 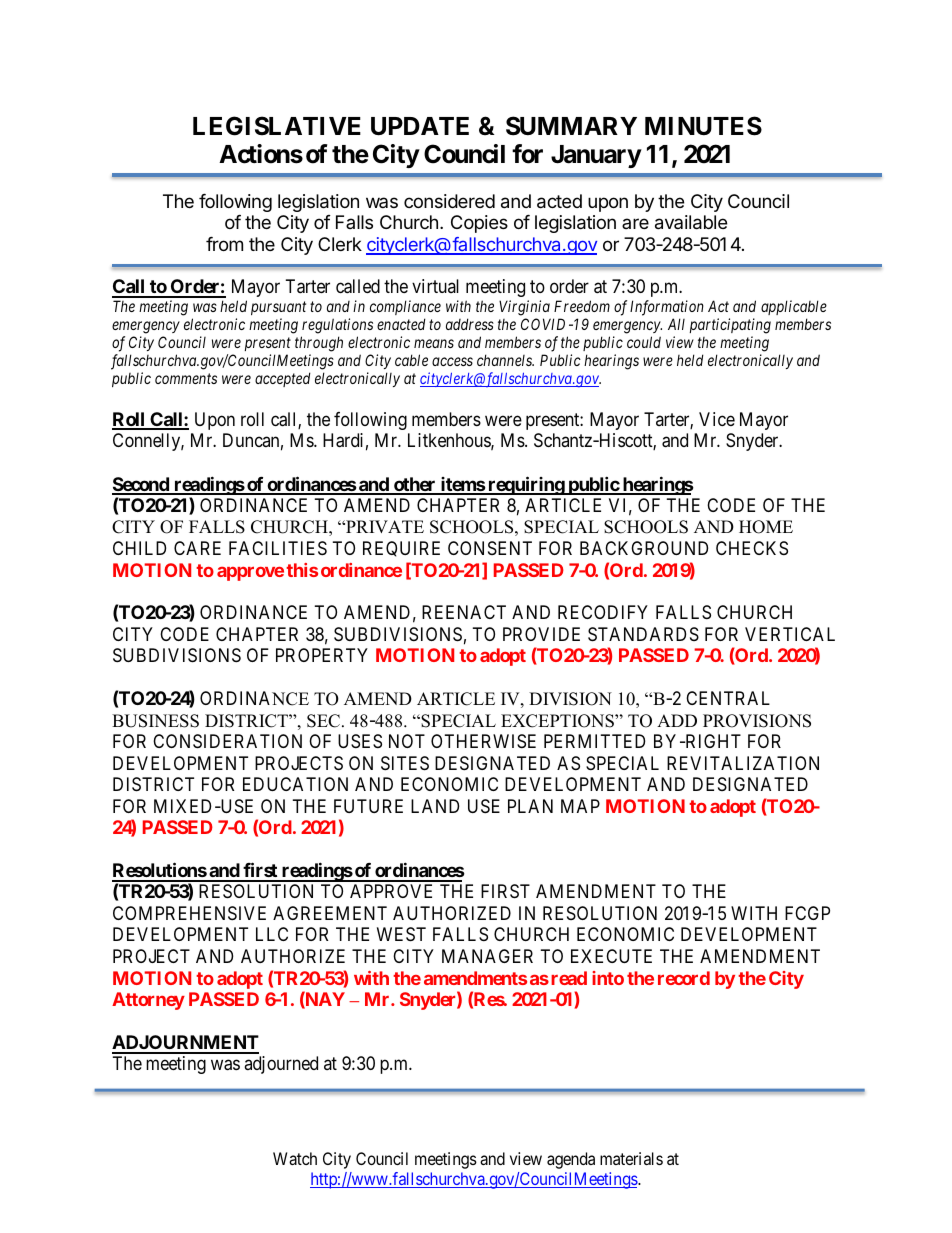 I want to click on MINUTES, so click(x=703, y=126).
